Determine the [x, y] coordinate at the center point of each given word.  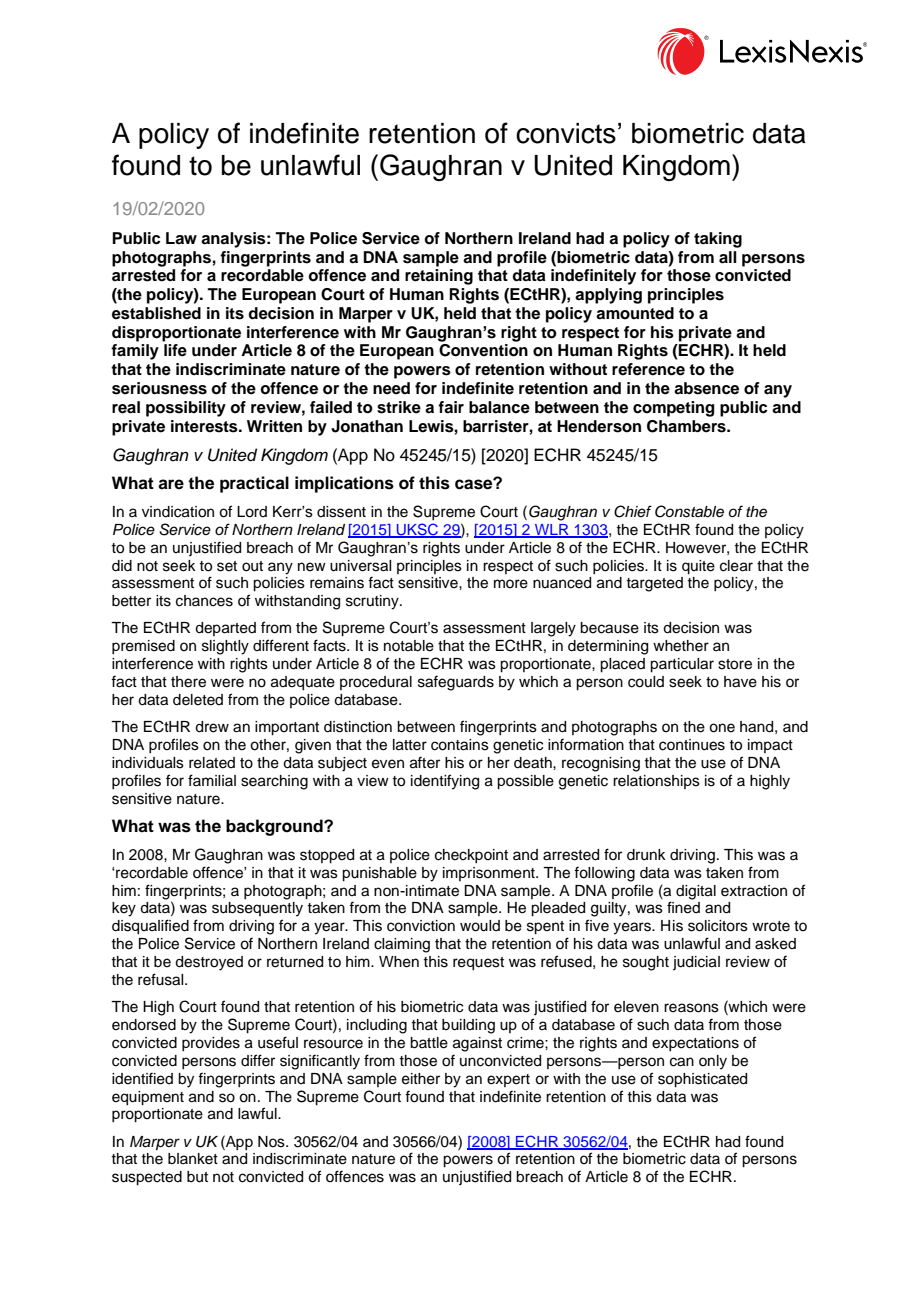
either [421, 1079]
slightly [225, 647]
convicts [566, 133]
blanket [193, 1159]
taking [718, 240]
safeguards [456, 683]
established [156, 313]
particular [682, 665]
